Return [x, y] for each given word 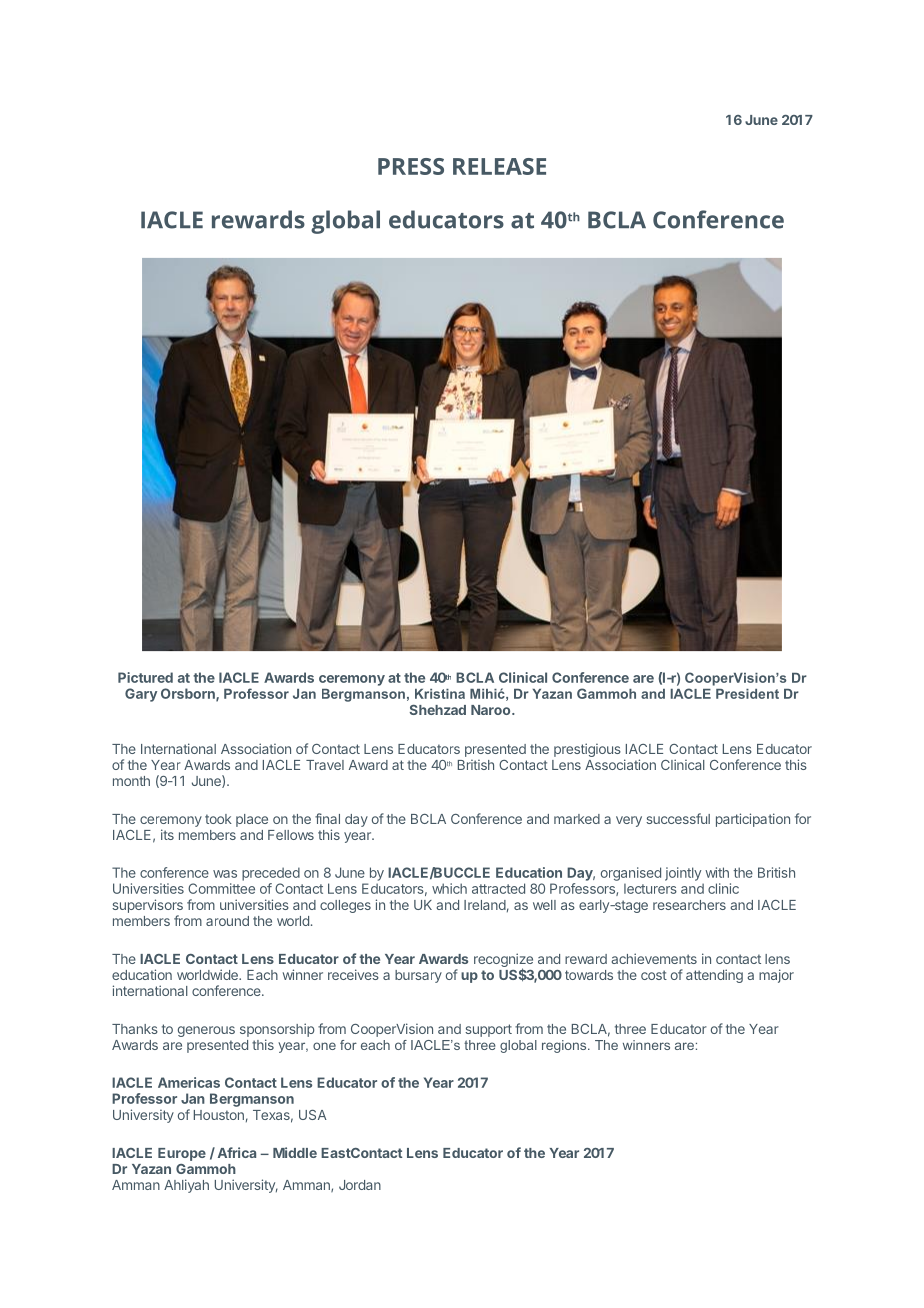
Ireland [485, 905]
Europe [182, 1154]
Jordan [360, 1185]
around [227, 921]
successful [678, 818]
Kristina [440, 694]
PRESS [411, 166]
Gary [141, 695]
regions [565, 1046]
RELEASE [499, 166]
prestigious [587, 750]
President [747, 694]
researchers [689, 905]
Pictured [145, 677]
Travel [325, 765]
